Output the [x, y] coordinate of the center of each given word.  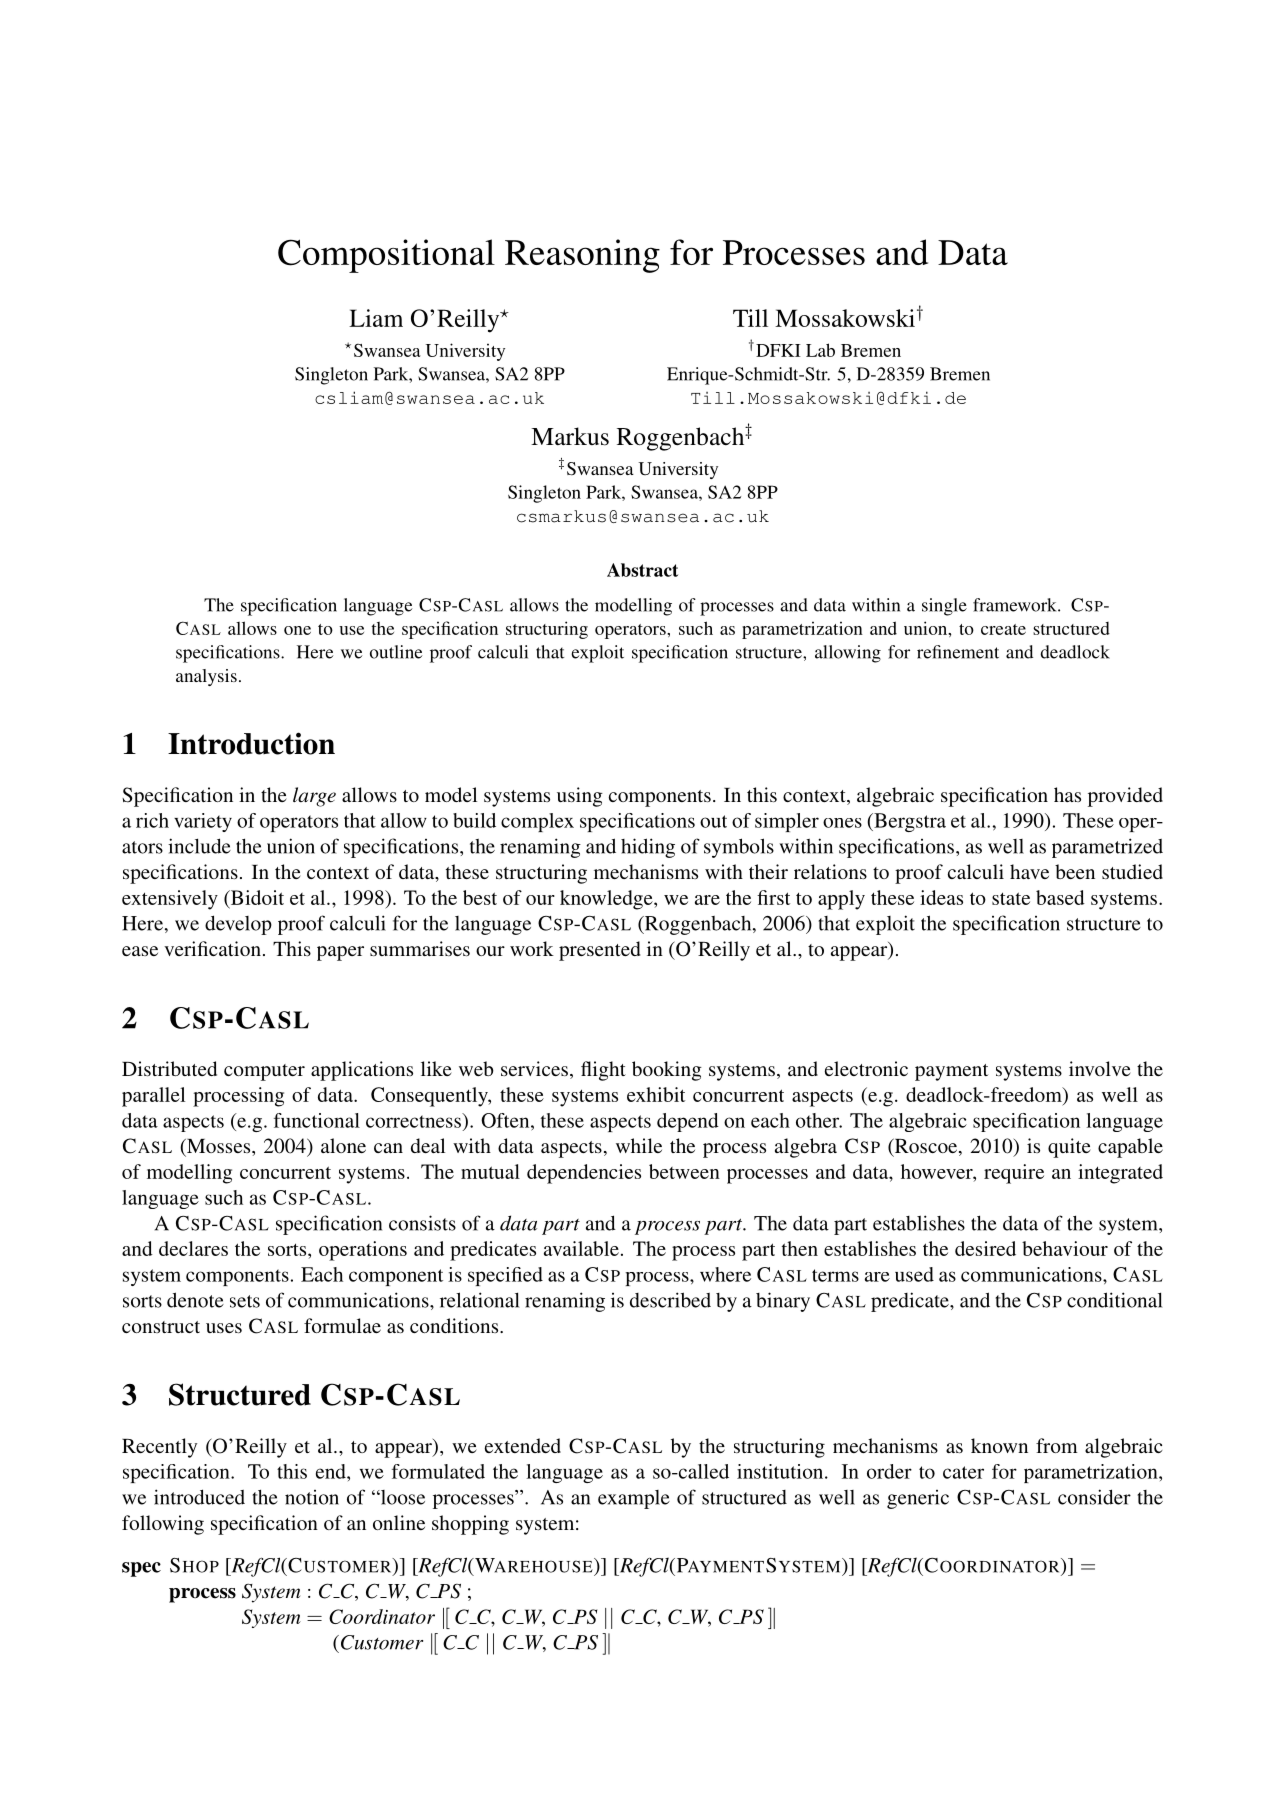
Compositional [386, 256]
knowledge [607, 900]
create [1003, 629]
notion [312, 1497]
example [634, 1499]
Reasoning [582, 256]
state [1011, 898]
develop [238, 925]
